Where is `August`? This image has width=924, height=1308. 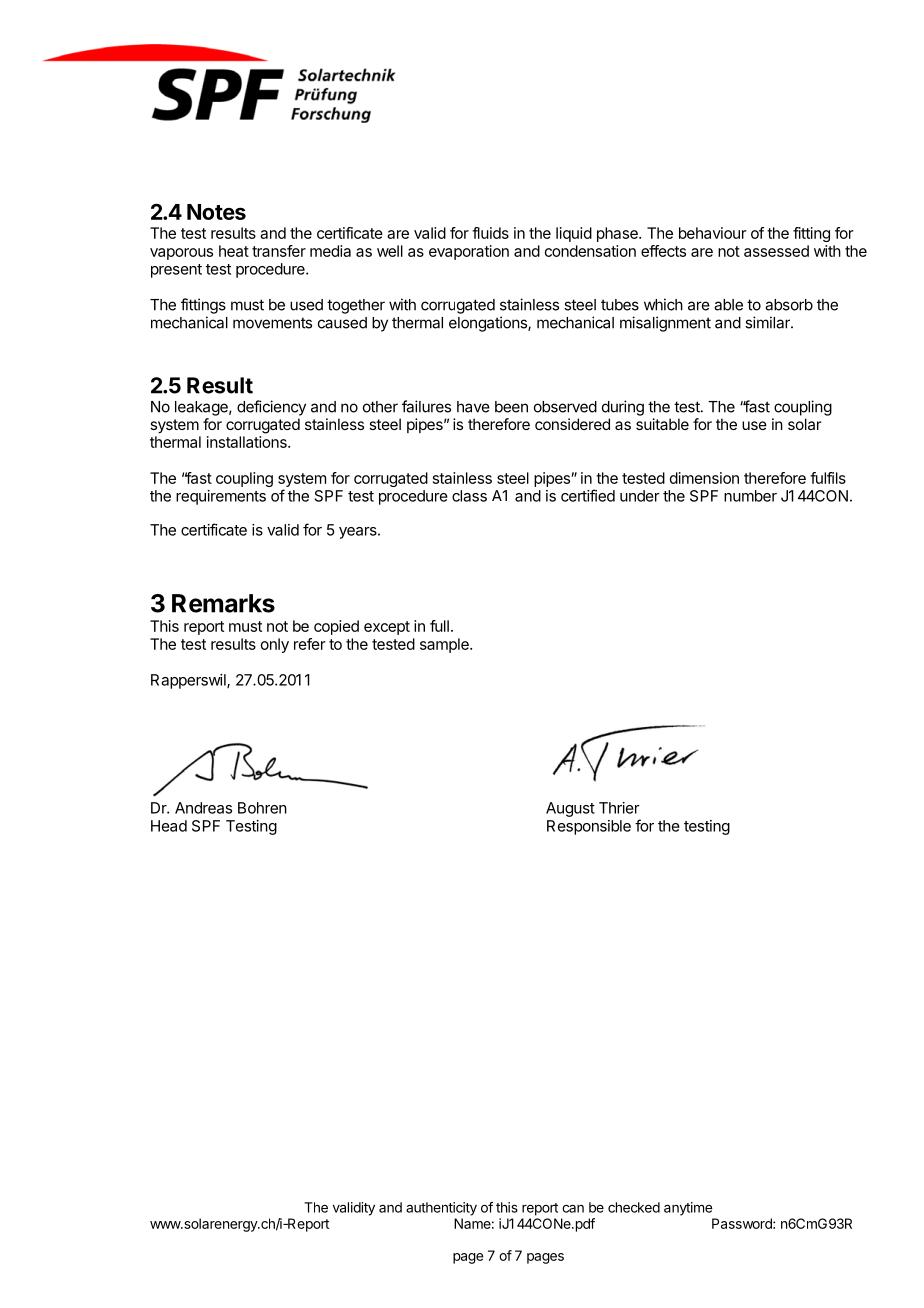 August is located at coordinates (570, 809).
